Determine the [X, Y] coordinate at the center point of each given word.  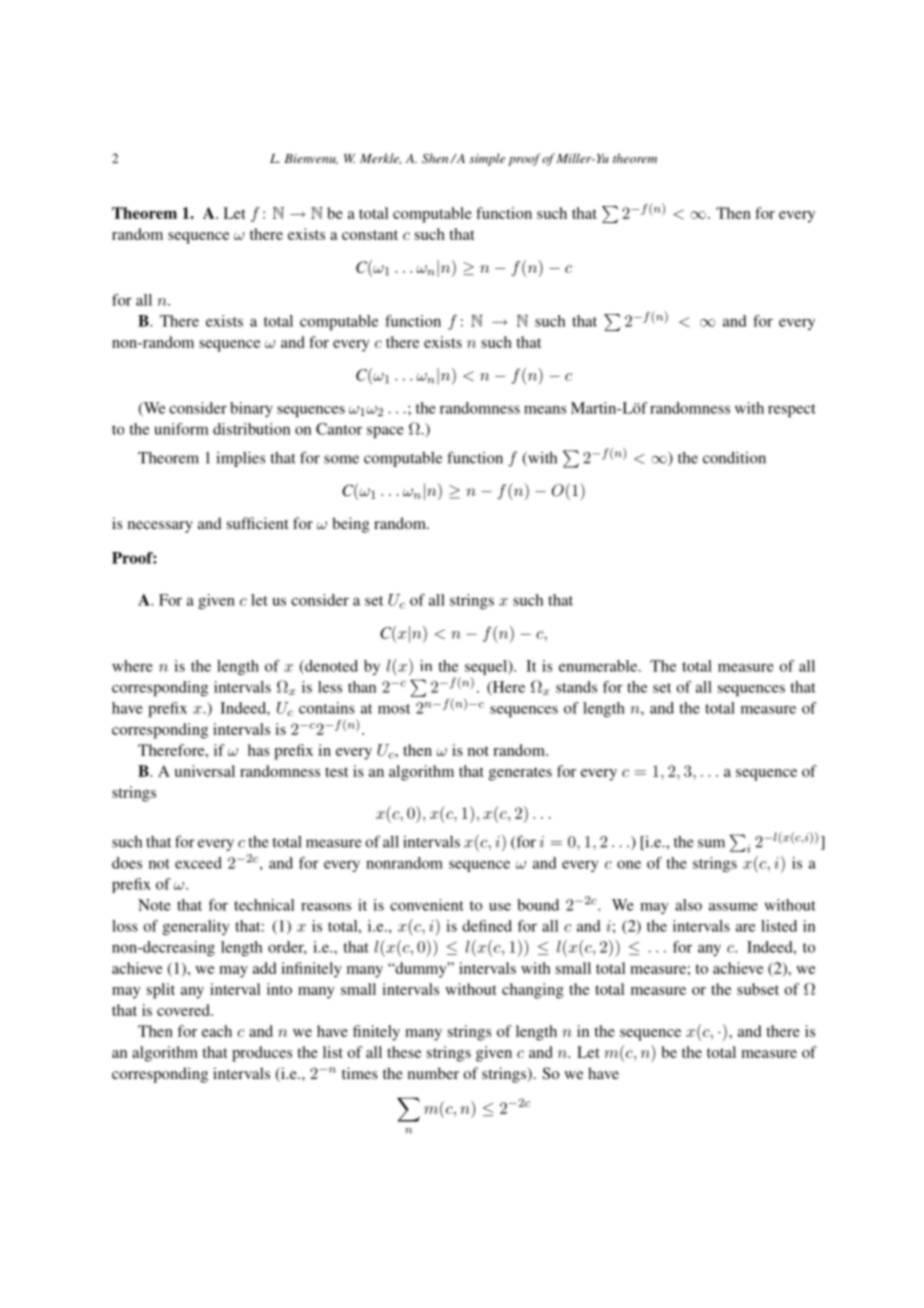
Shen [436, 158]
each [217, 1031]
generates [520, 774]
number [433, 1073]
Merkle [380, 159]
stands [576, 687]
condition [734, 457]
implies [240, 459]
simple [487, 159]
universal [204, 771]
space [385, 432]
